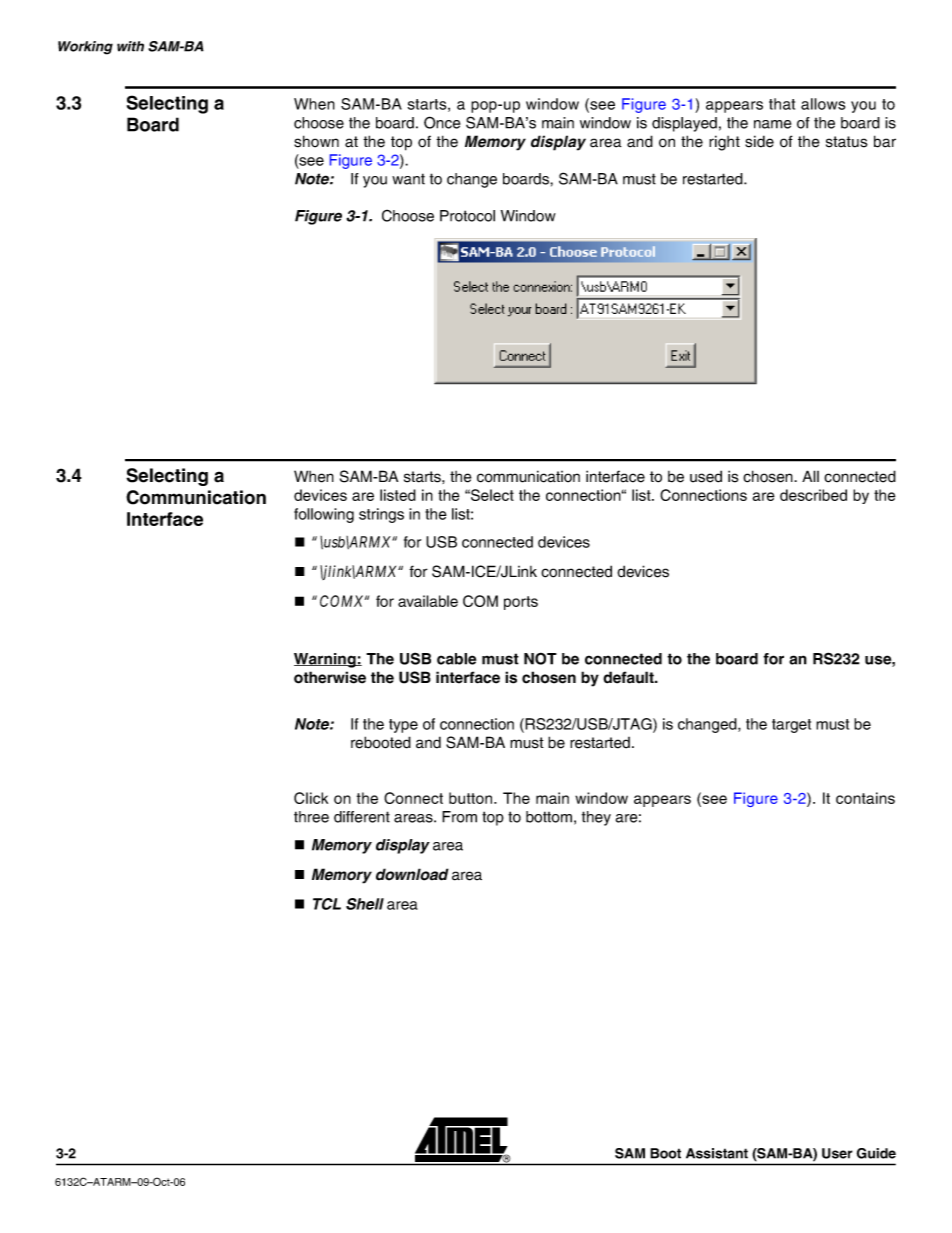  I want to click on following, so click(324, 515).
